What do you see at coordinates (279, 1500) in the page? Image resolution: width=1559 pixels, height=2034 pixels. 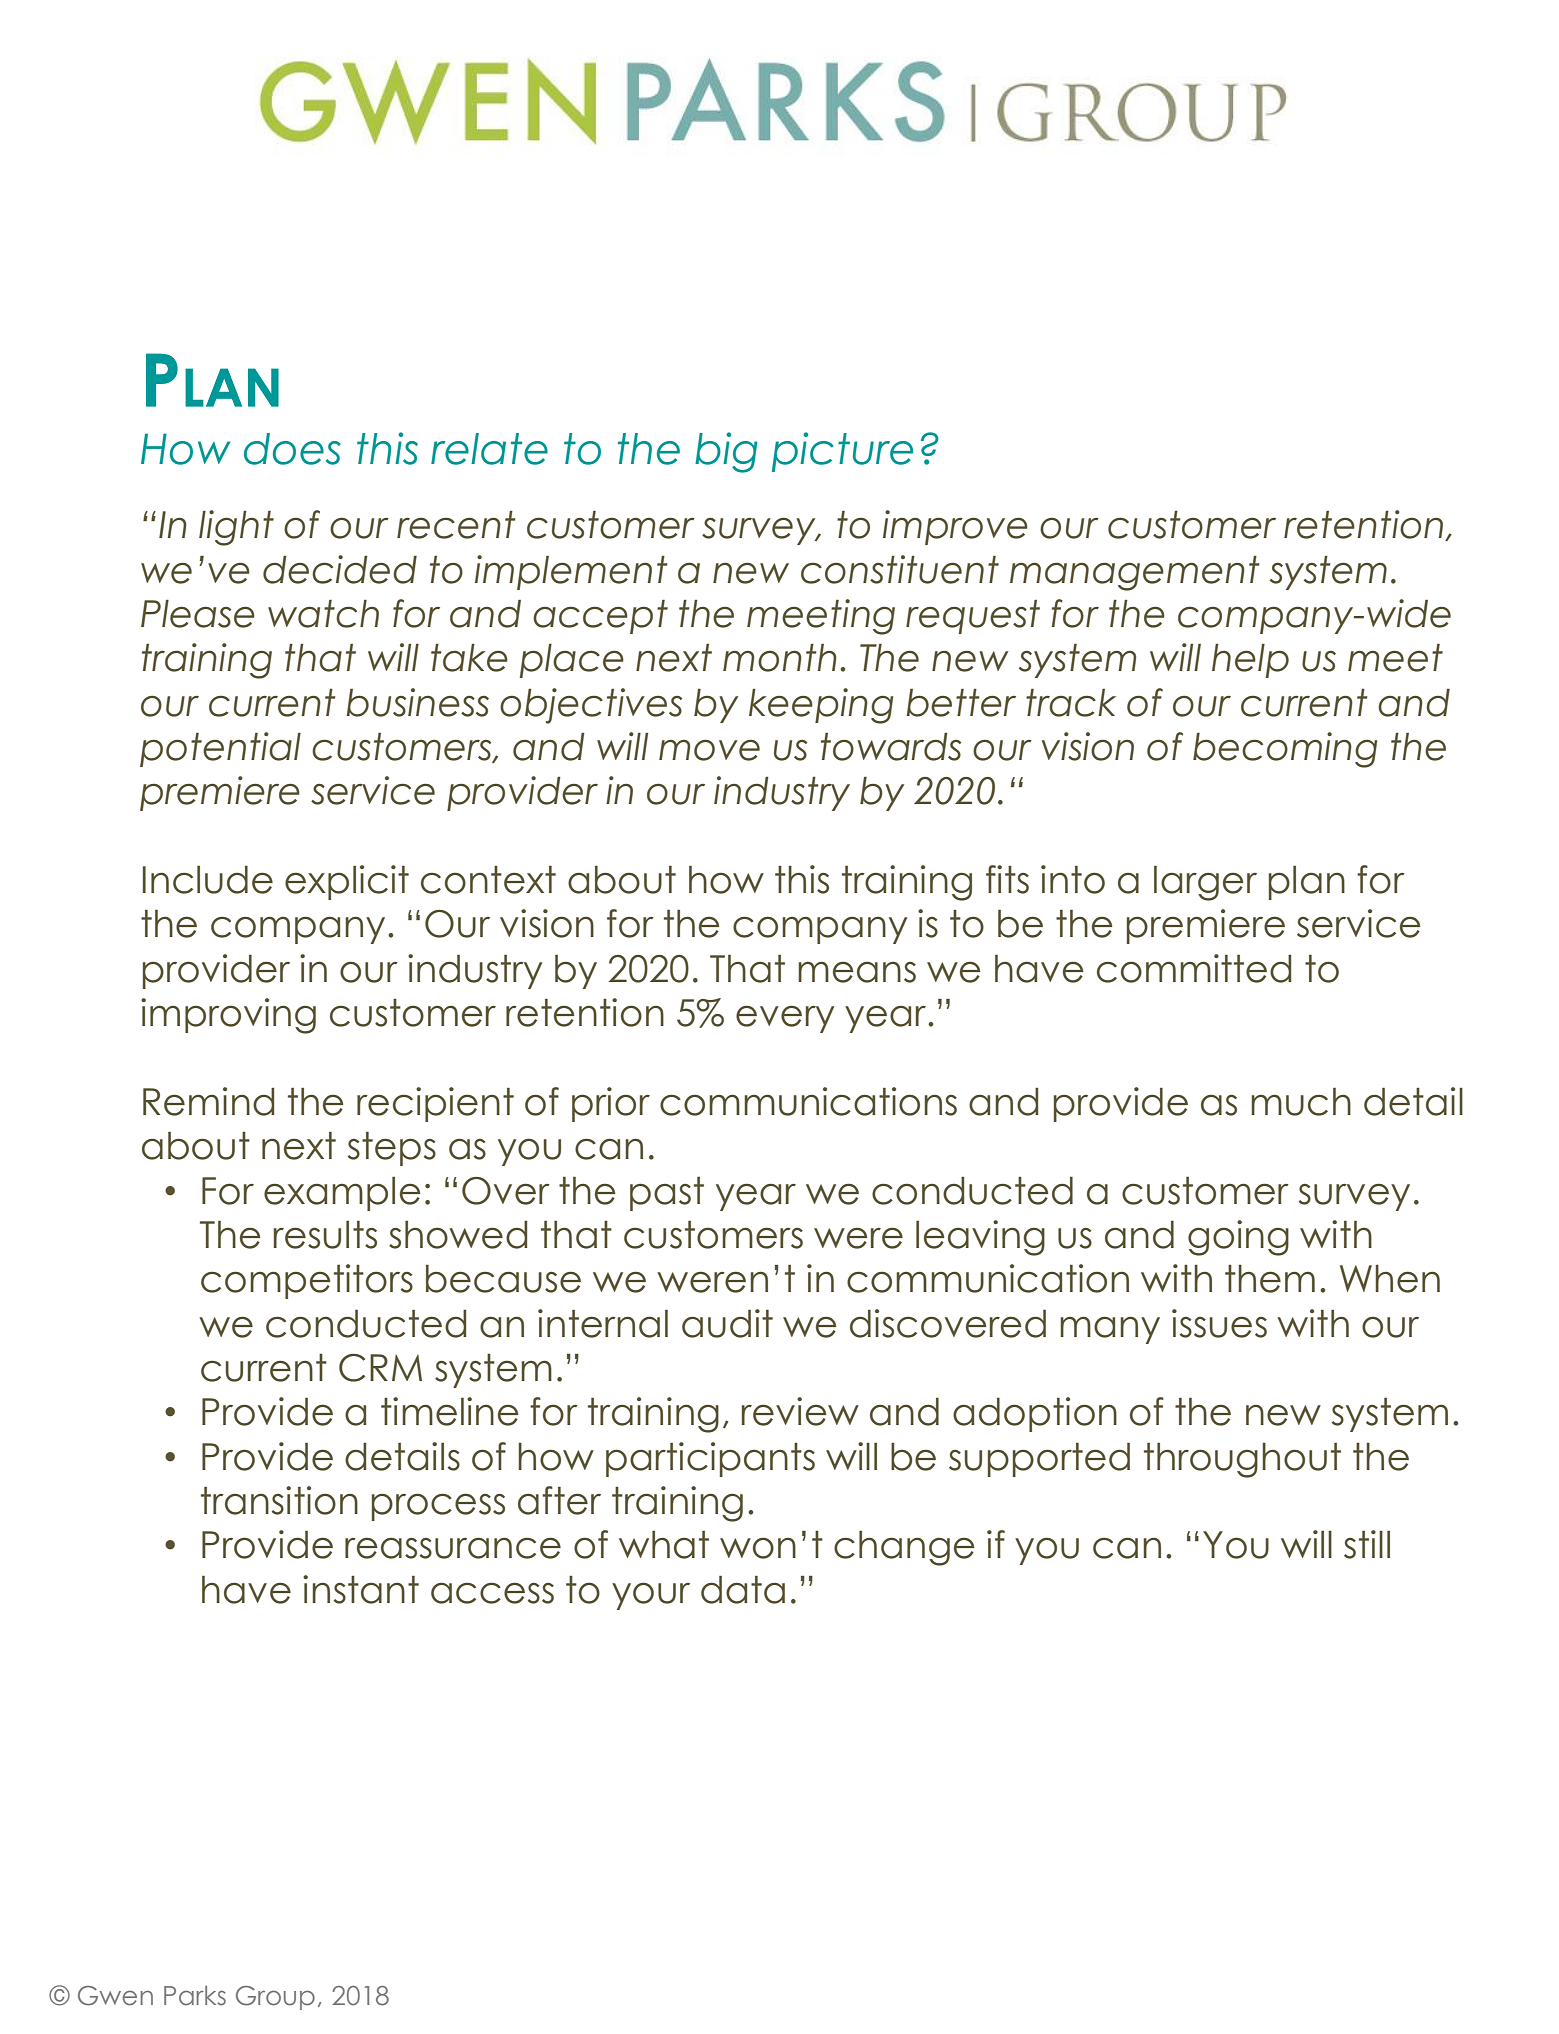 I see `transition` at bounding box center [279, 1500].
